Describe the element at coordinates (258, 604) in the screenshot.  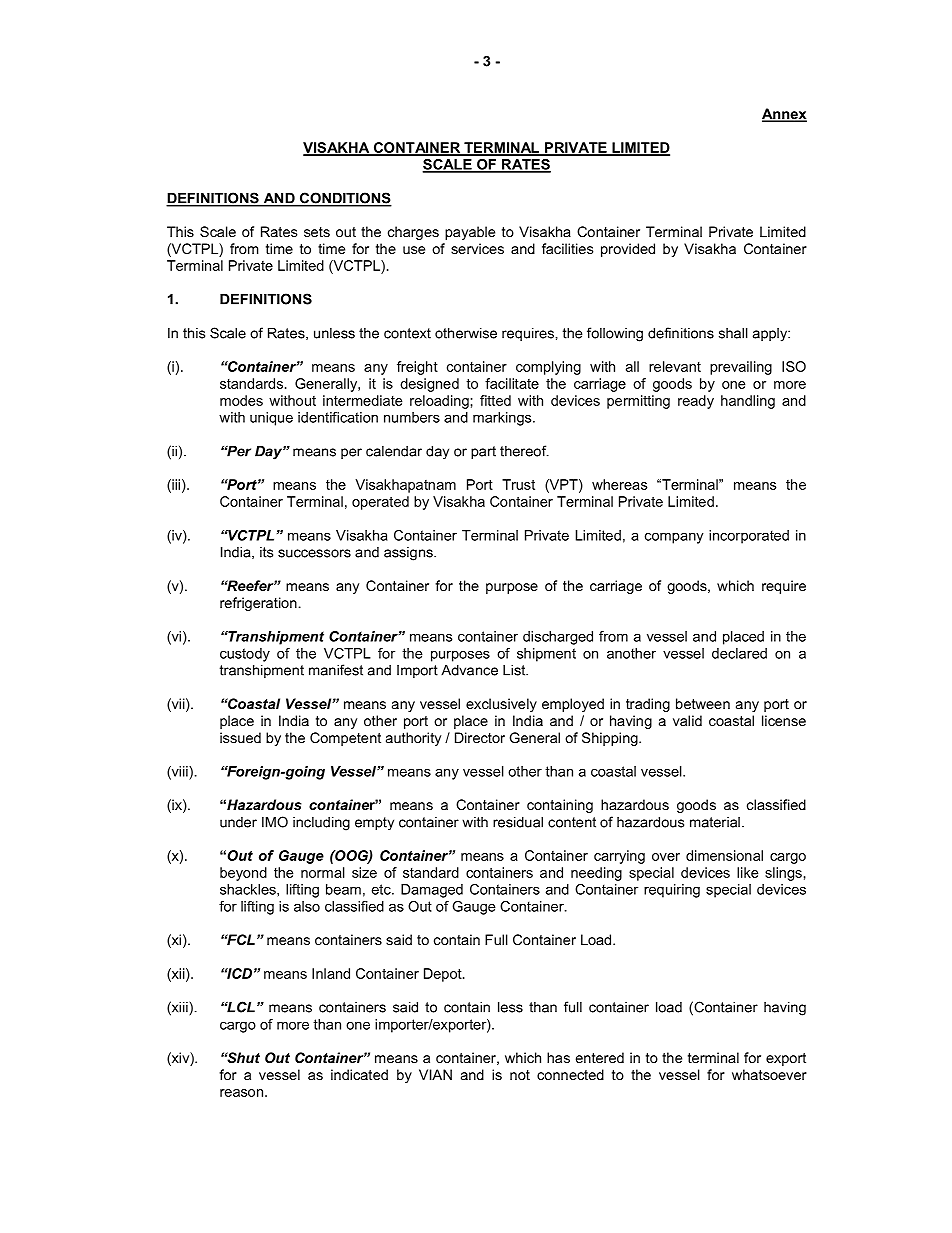
I see `refrigeration` at that location.
